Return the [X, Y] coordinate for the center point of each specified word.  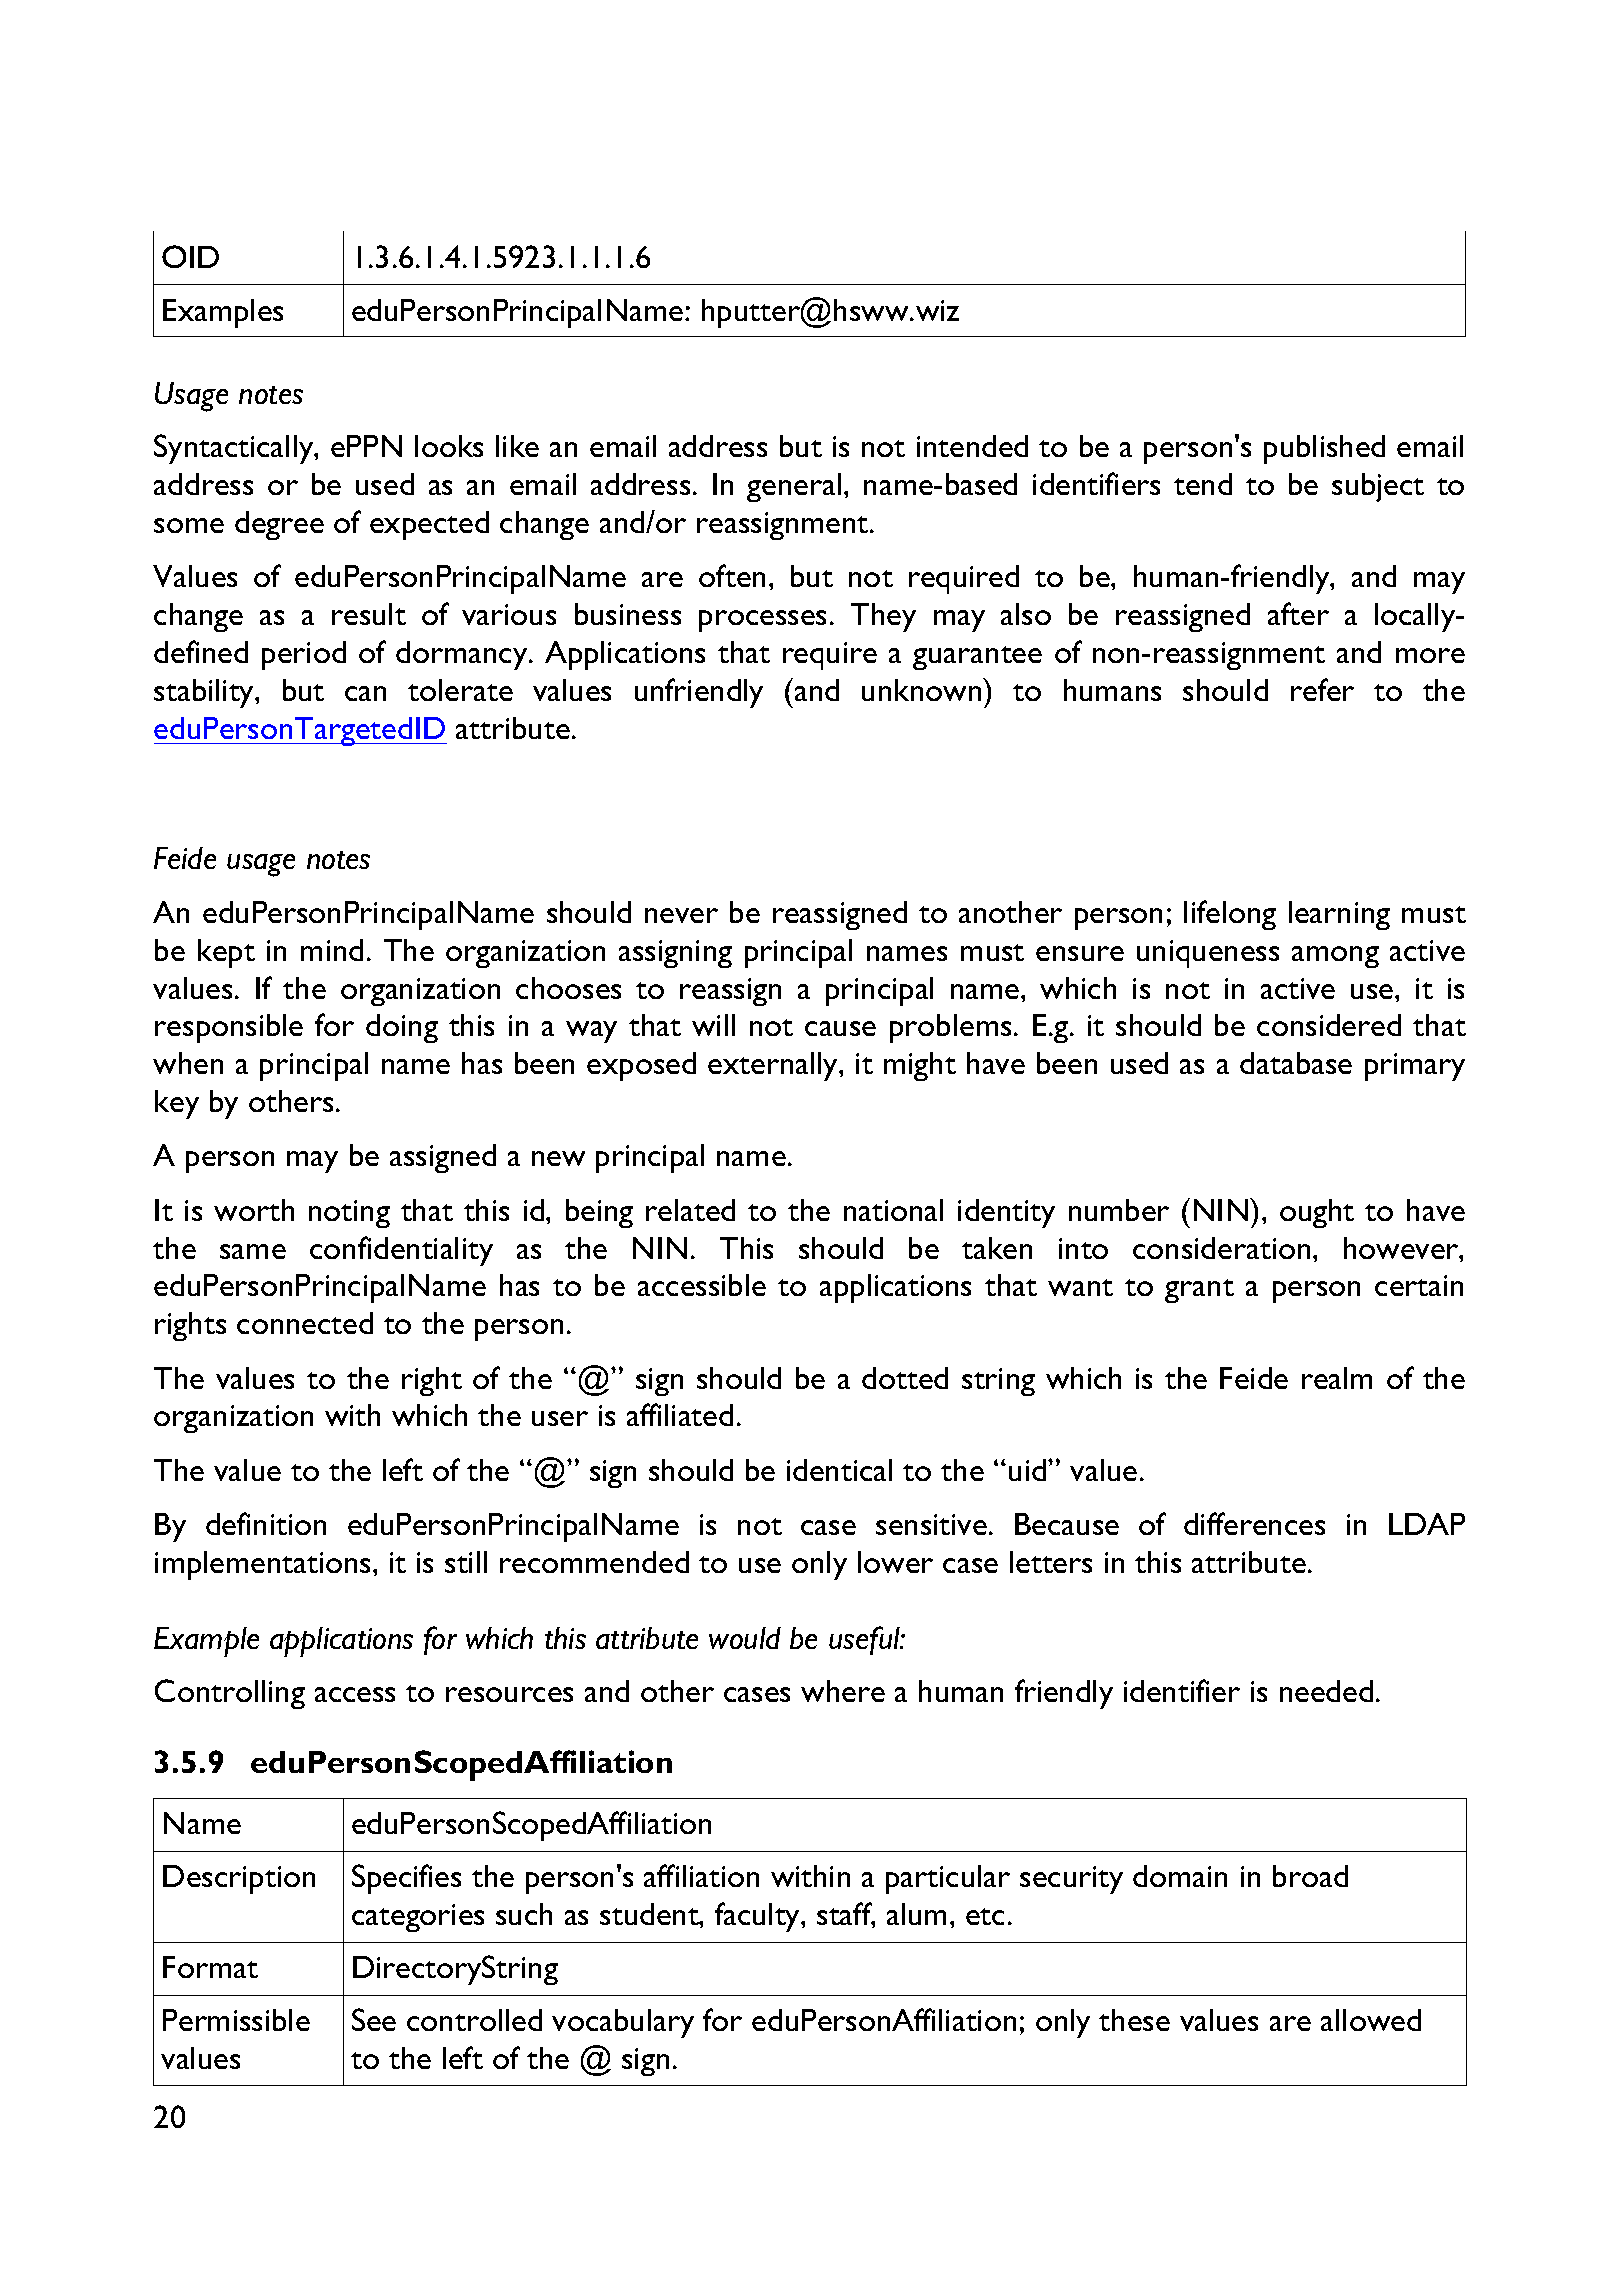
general [794, 487]
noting [349, 1214]
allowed [1371, 2020]
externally [774, 1066]
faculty [759, 1917]
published [1324, 449]
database [1296, 1063]
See [374, 2019]
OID [190, 256]
